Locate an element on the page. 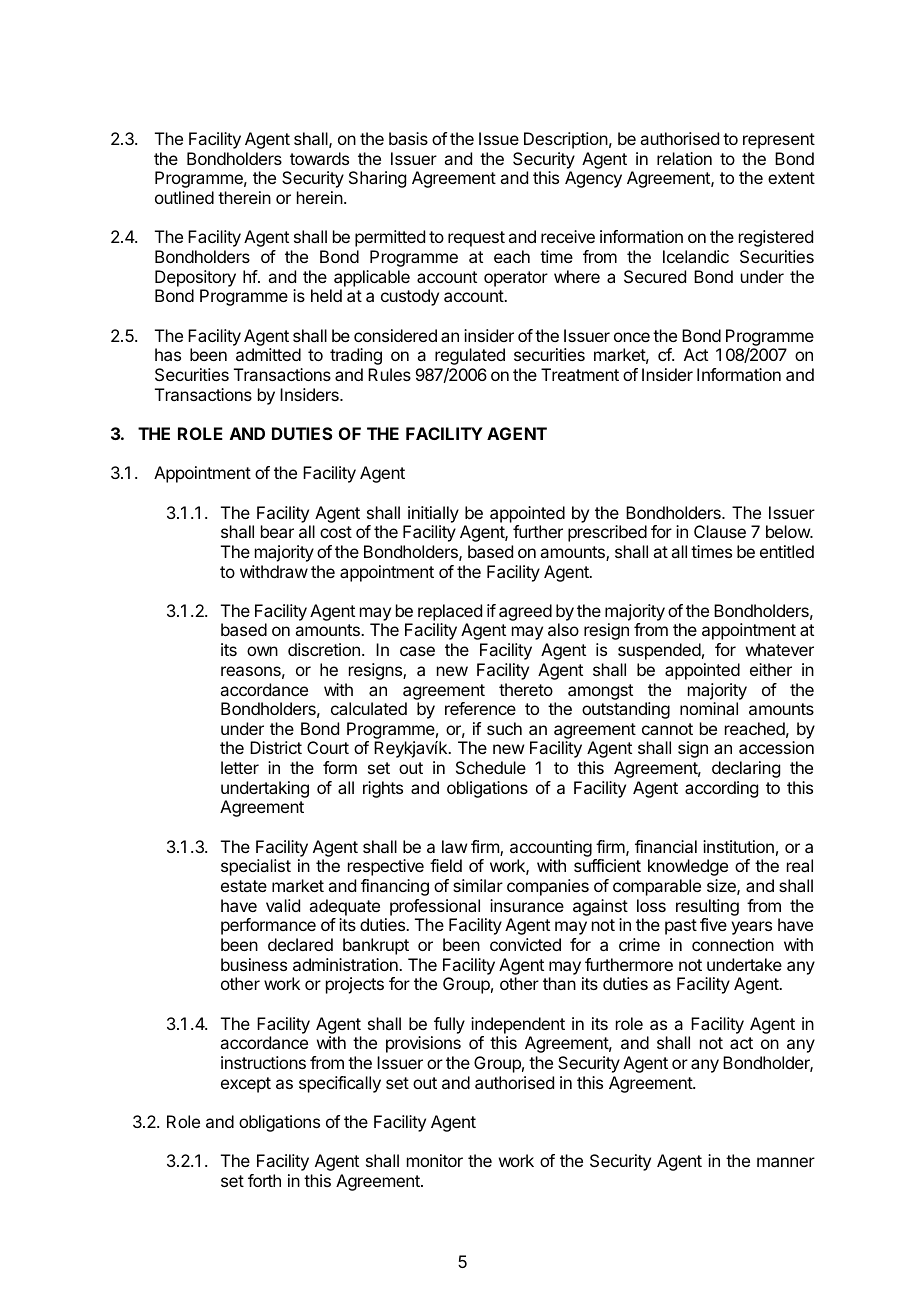 This document has height=1308, width=924. business is located at coordinates (254, 964).
